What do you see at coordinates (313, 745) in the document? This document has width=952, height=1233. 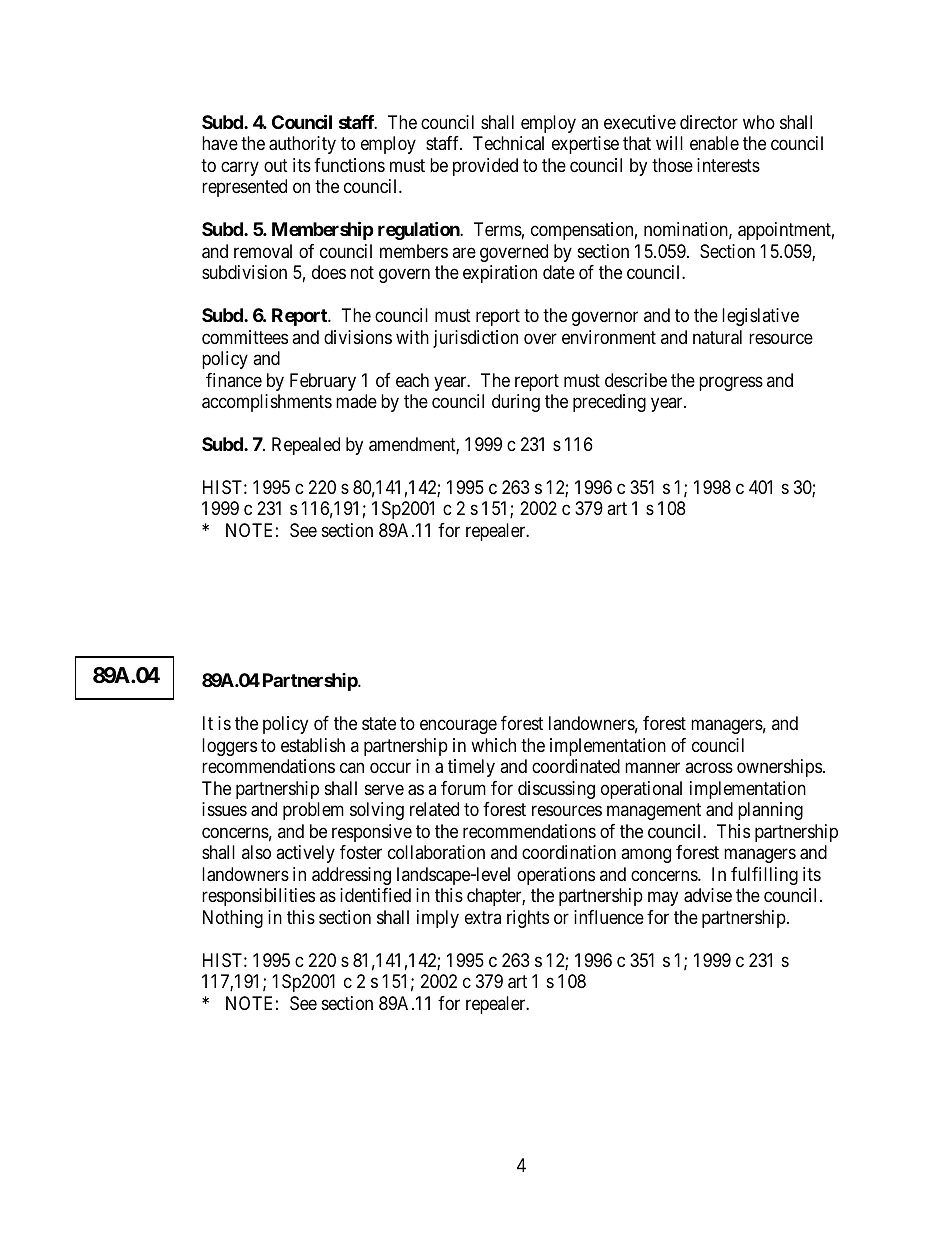 I see `establish` at bounding box center [313, 745].
